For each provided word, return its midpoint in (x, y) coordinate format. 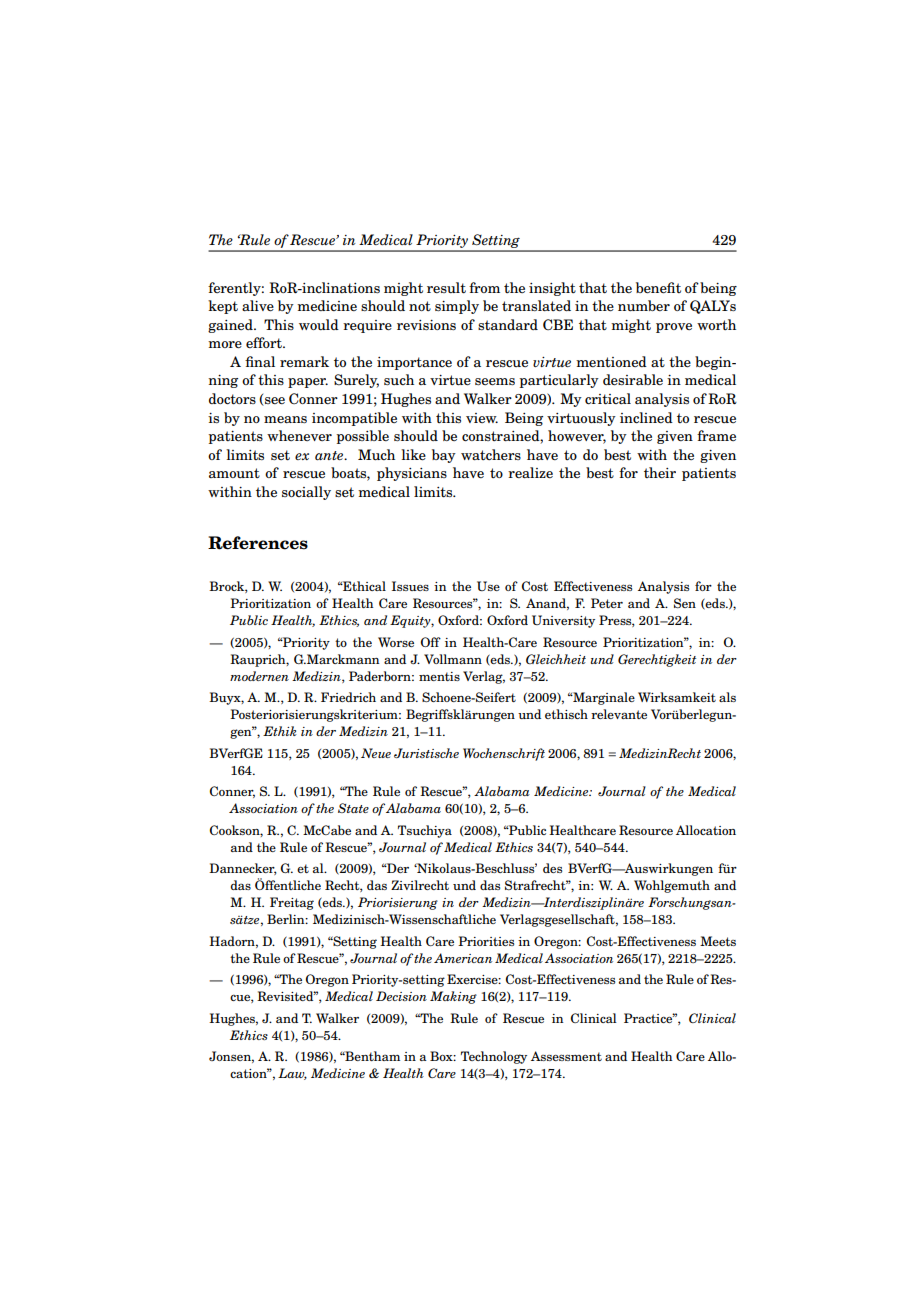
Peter (607, 603)
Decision (401, 996)
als (727, 697)
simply (457, 307)
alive (258, 306)
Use (488, 586)
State (353, 808)
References (258, 543)
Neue (376, 753)
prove (674, 328)
